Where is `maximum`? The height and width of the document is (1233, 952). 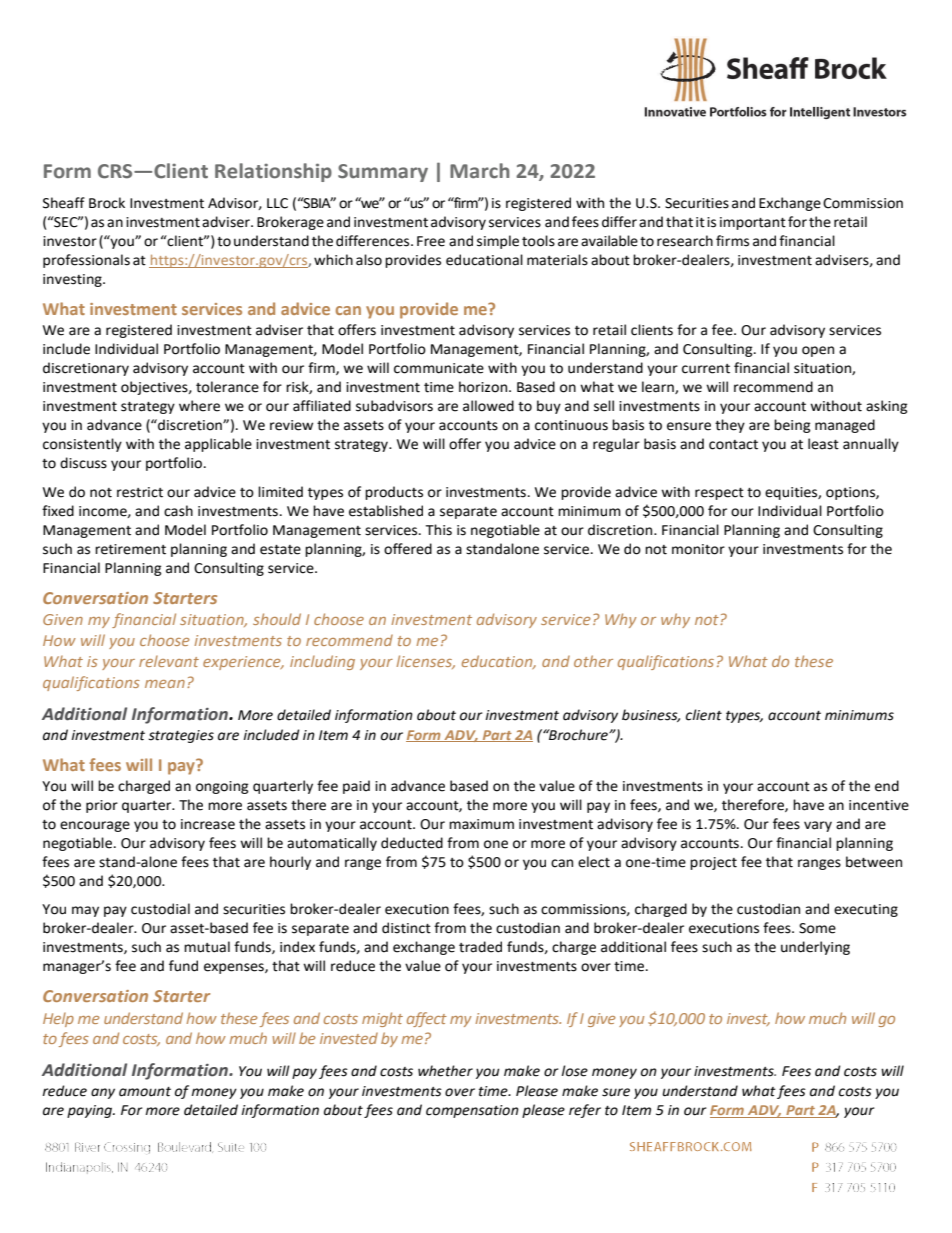 maximum is located at coordinates (481, 824).
